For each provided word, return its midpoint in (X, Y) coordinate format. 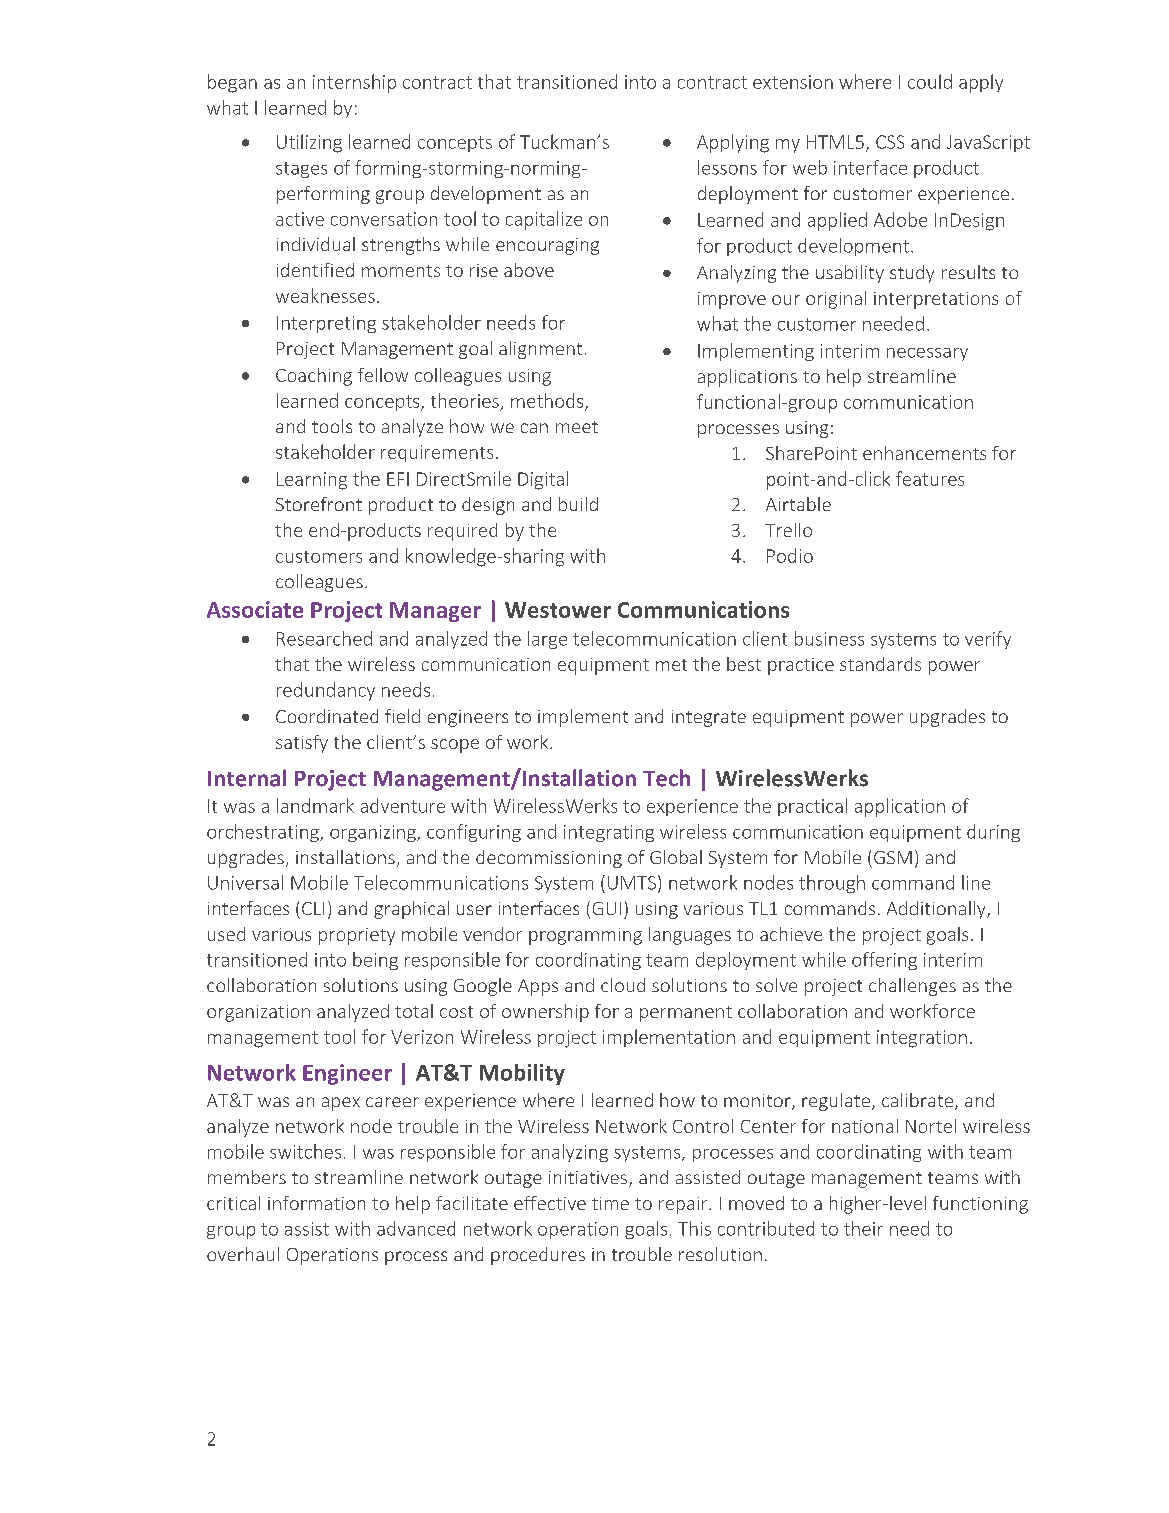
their (863, 1228)
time (610, 1203)
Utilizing (309, 143)
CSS (890, 142)
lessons (727, 167)
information (316, 1203)
